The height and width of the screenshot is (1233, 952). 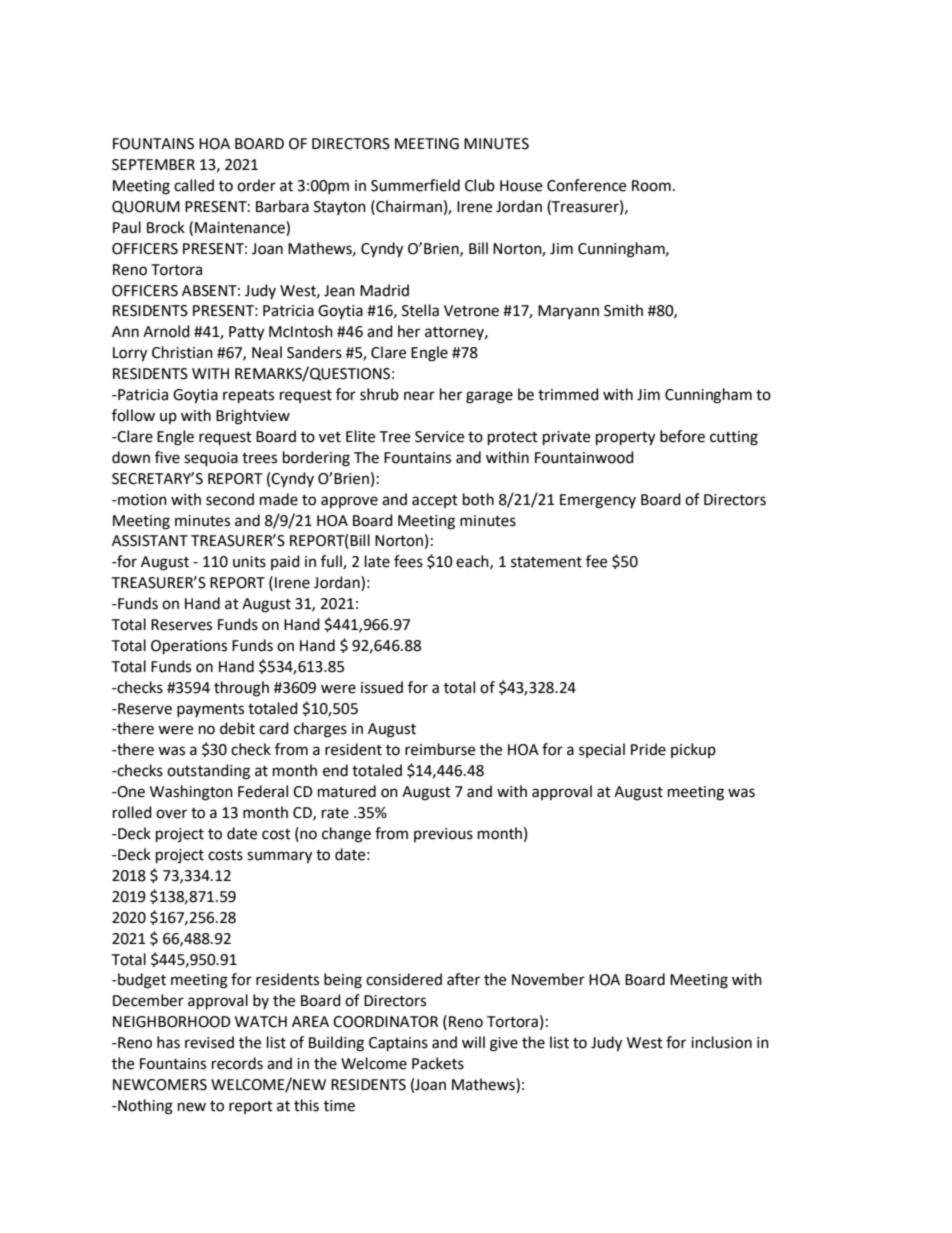 What do you see at coordinates (438, 1063) in the screenshot?
I see `Packets` at bounding box center [438, 1063].
